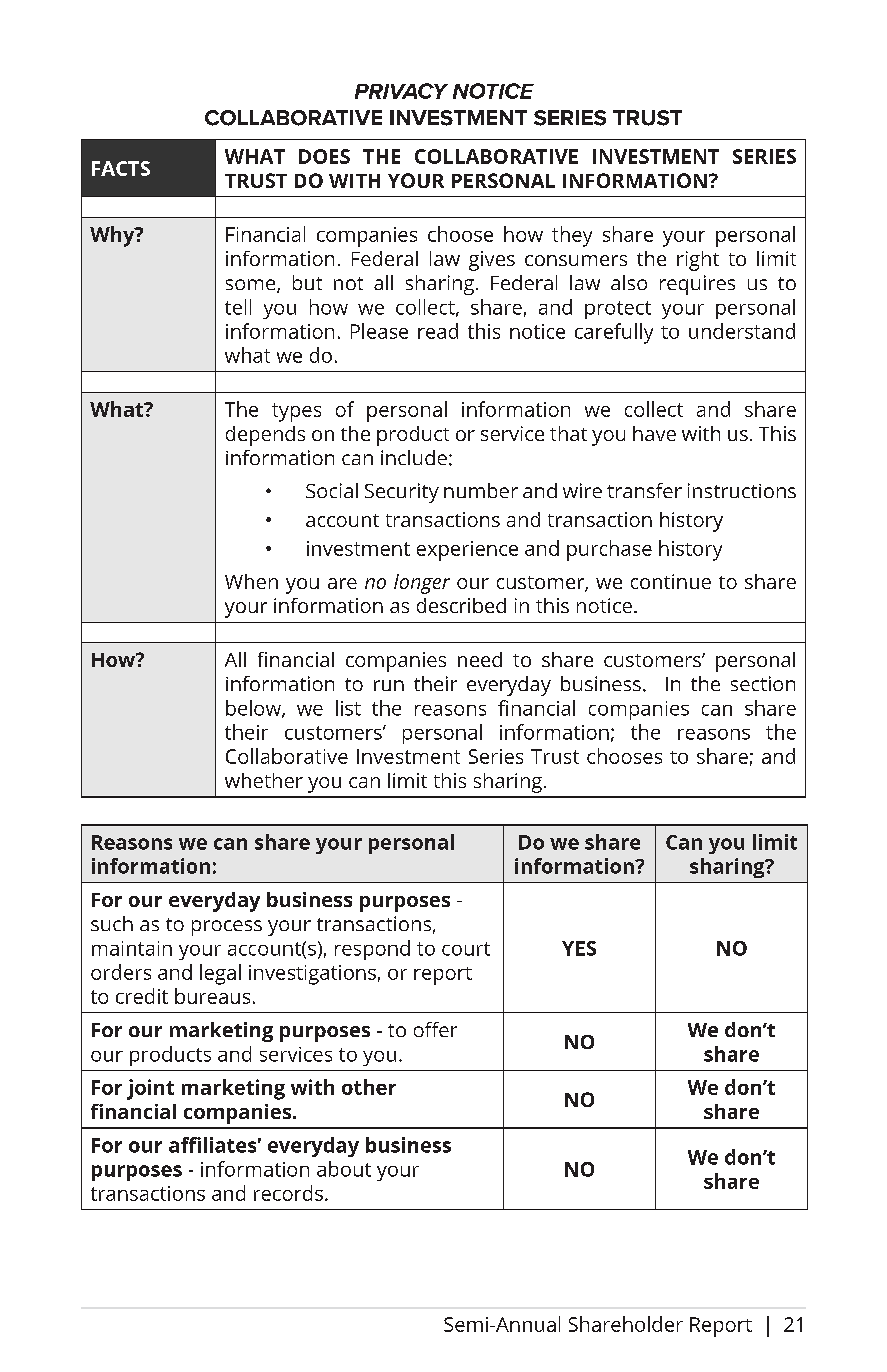 The image size is (887, 1372). I want to click on PRIVACY, so click(401, 91).
